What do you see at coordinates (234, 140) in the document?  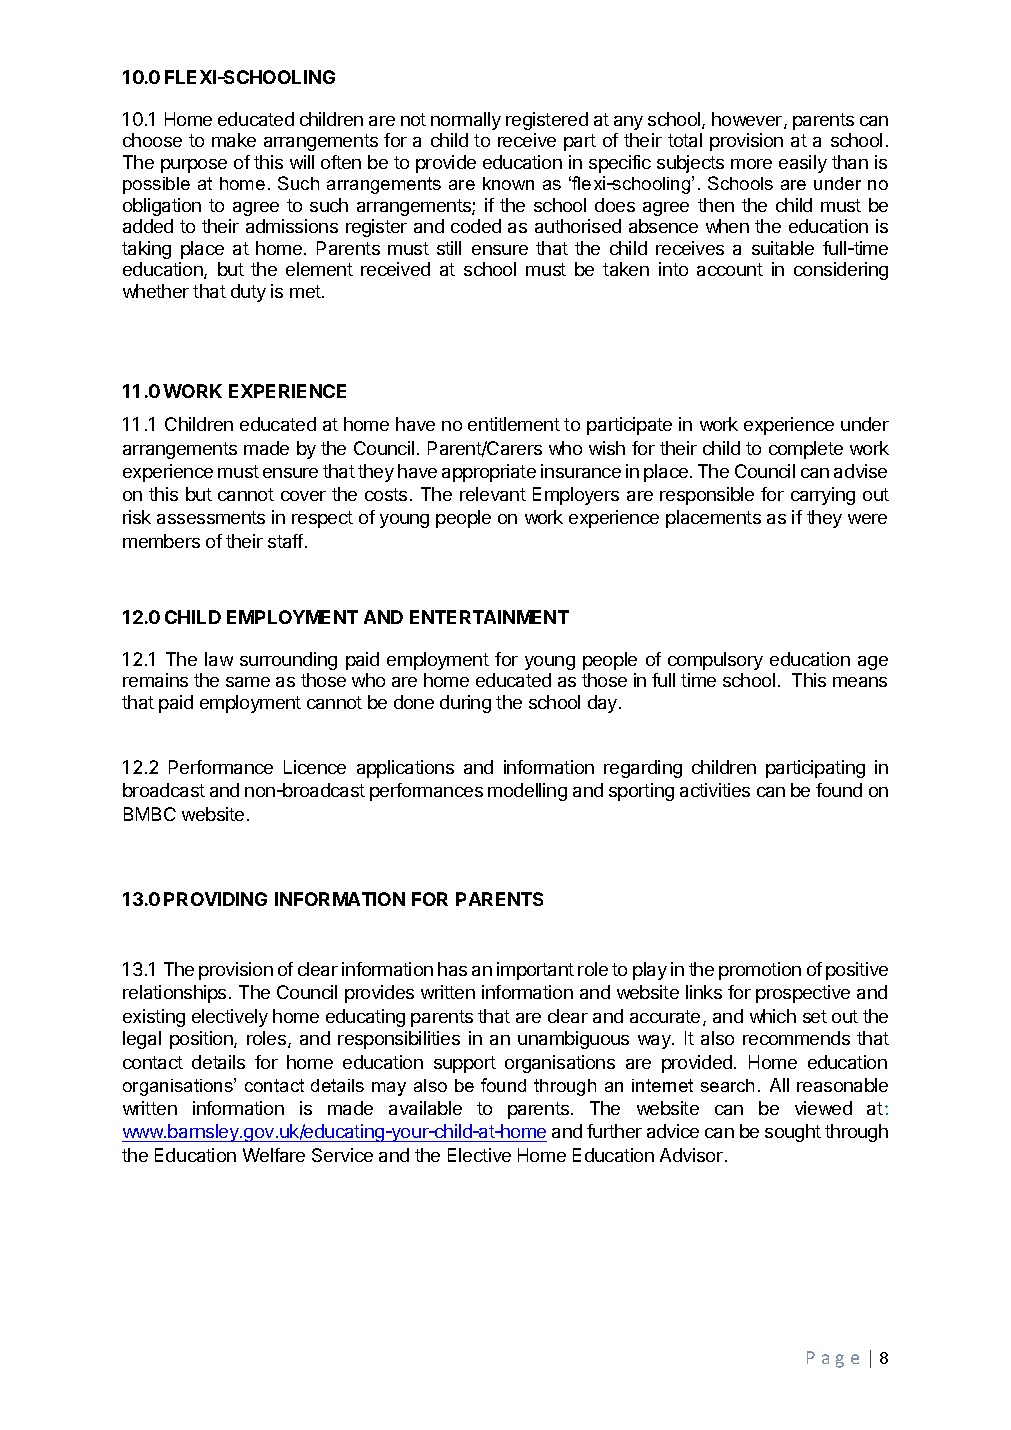 I see `make` at bounding box center [234, 140].
